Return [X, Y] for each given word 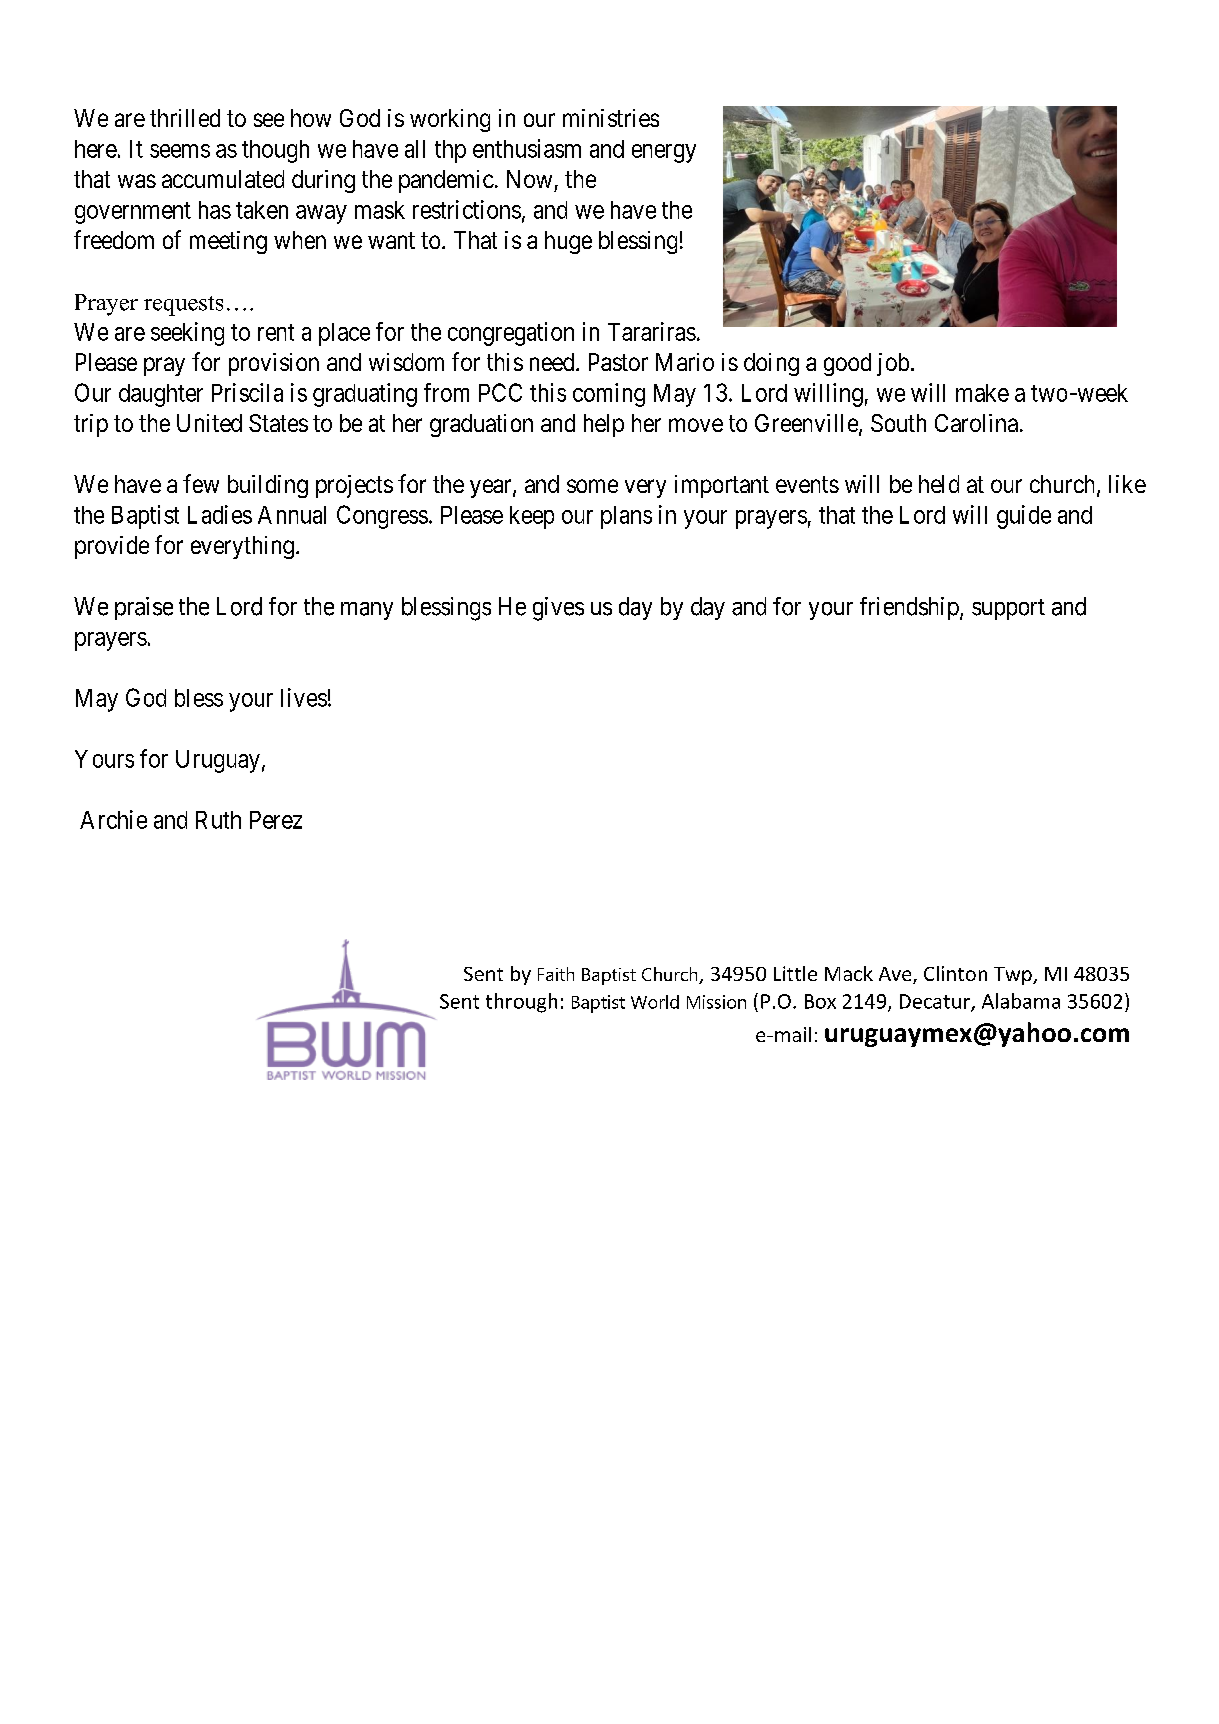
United [209, 423]
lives [304, 697]
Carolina [976, 423]
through [521, 1003]
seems [180, 151]
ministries [611, 118]
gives [558, 609]
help [604, 425]
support [1008, 609]
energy [664, 153]
